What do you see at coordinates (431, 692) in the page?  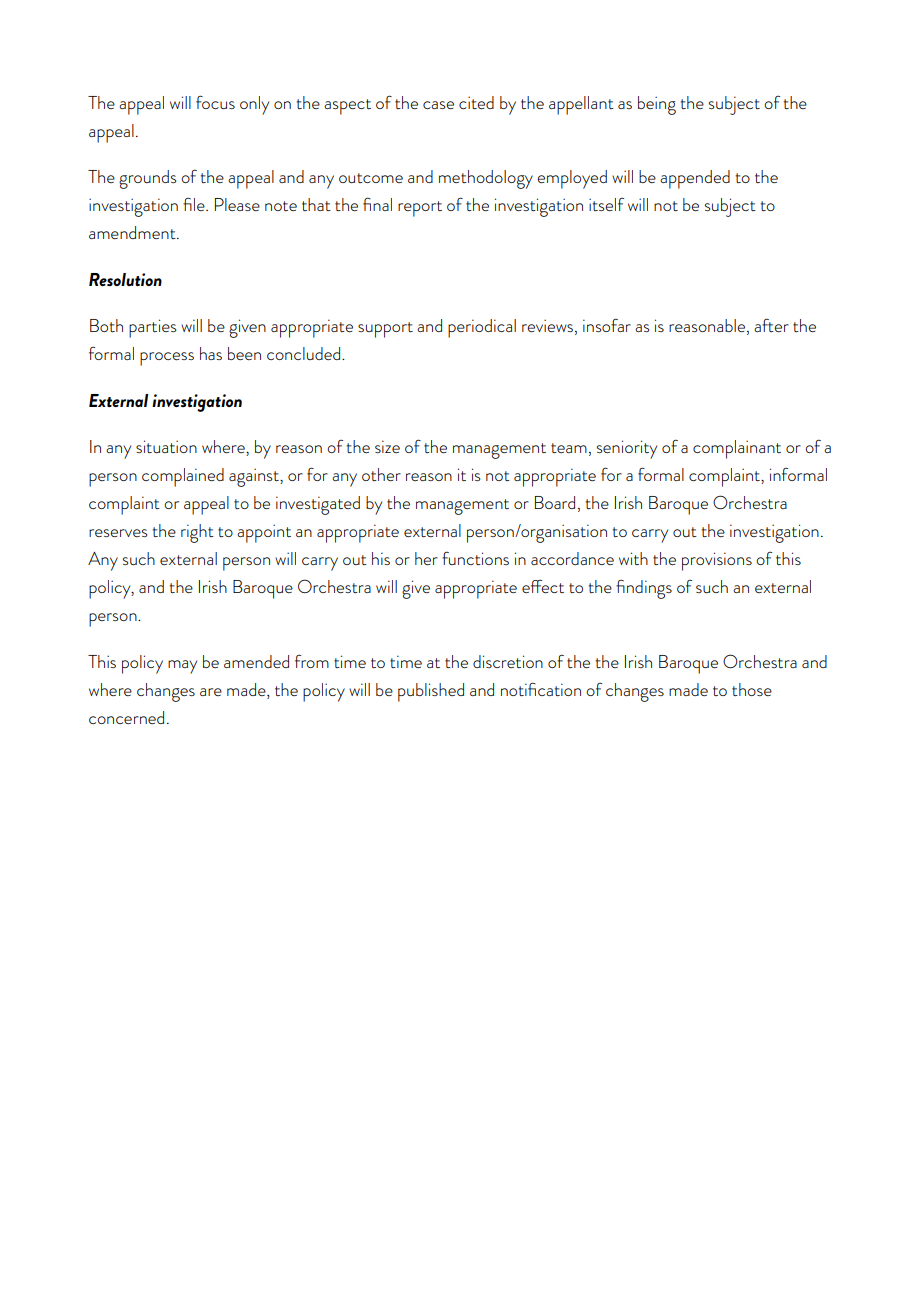 I see `published` at bounding box center [431, 692].
